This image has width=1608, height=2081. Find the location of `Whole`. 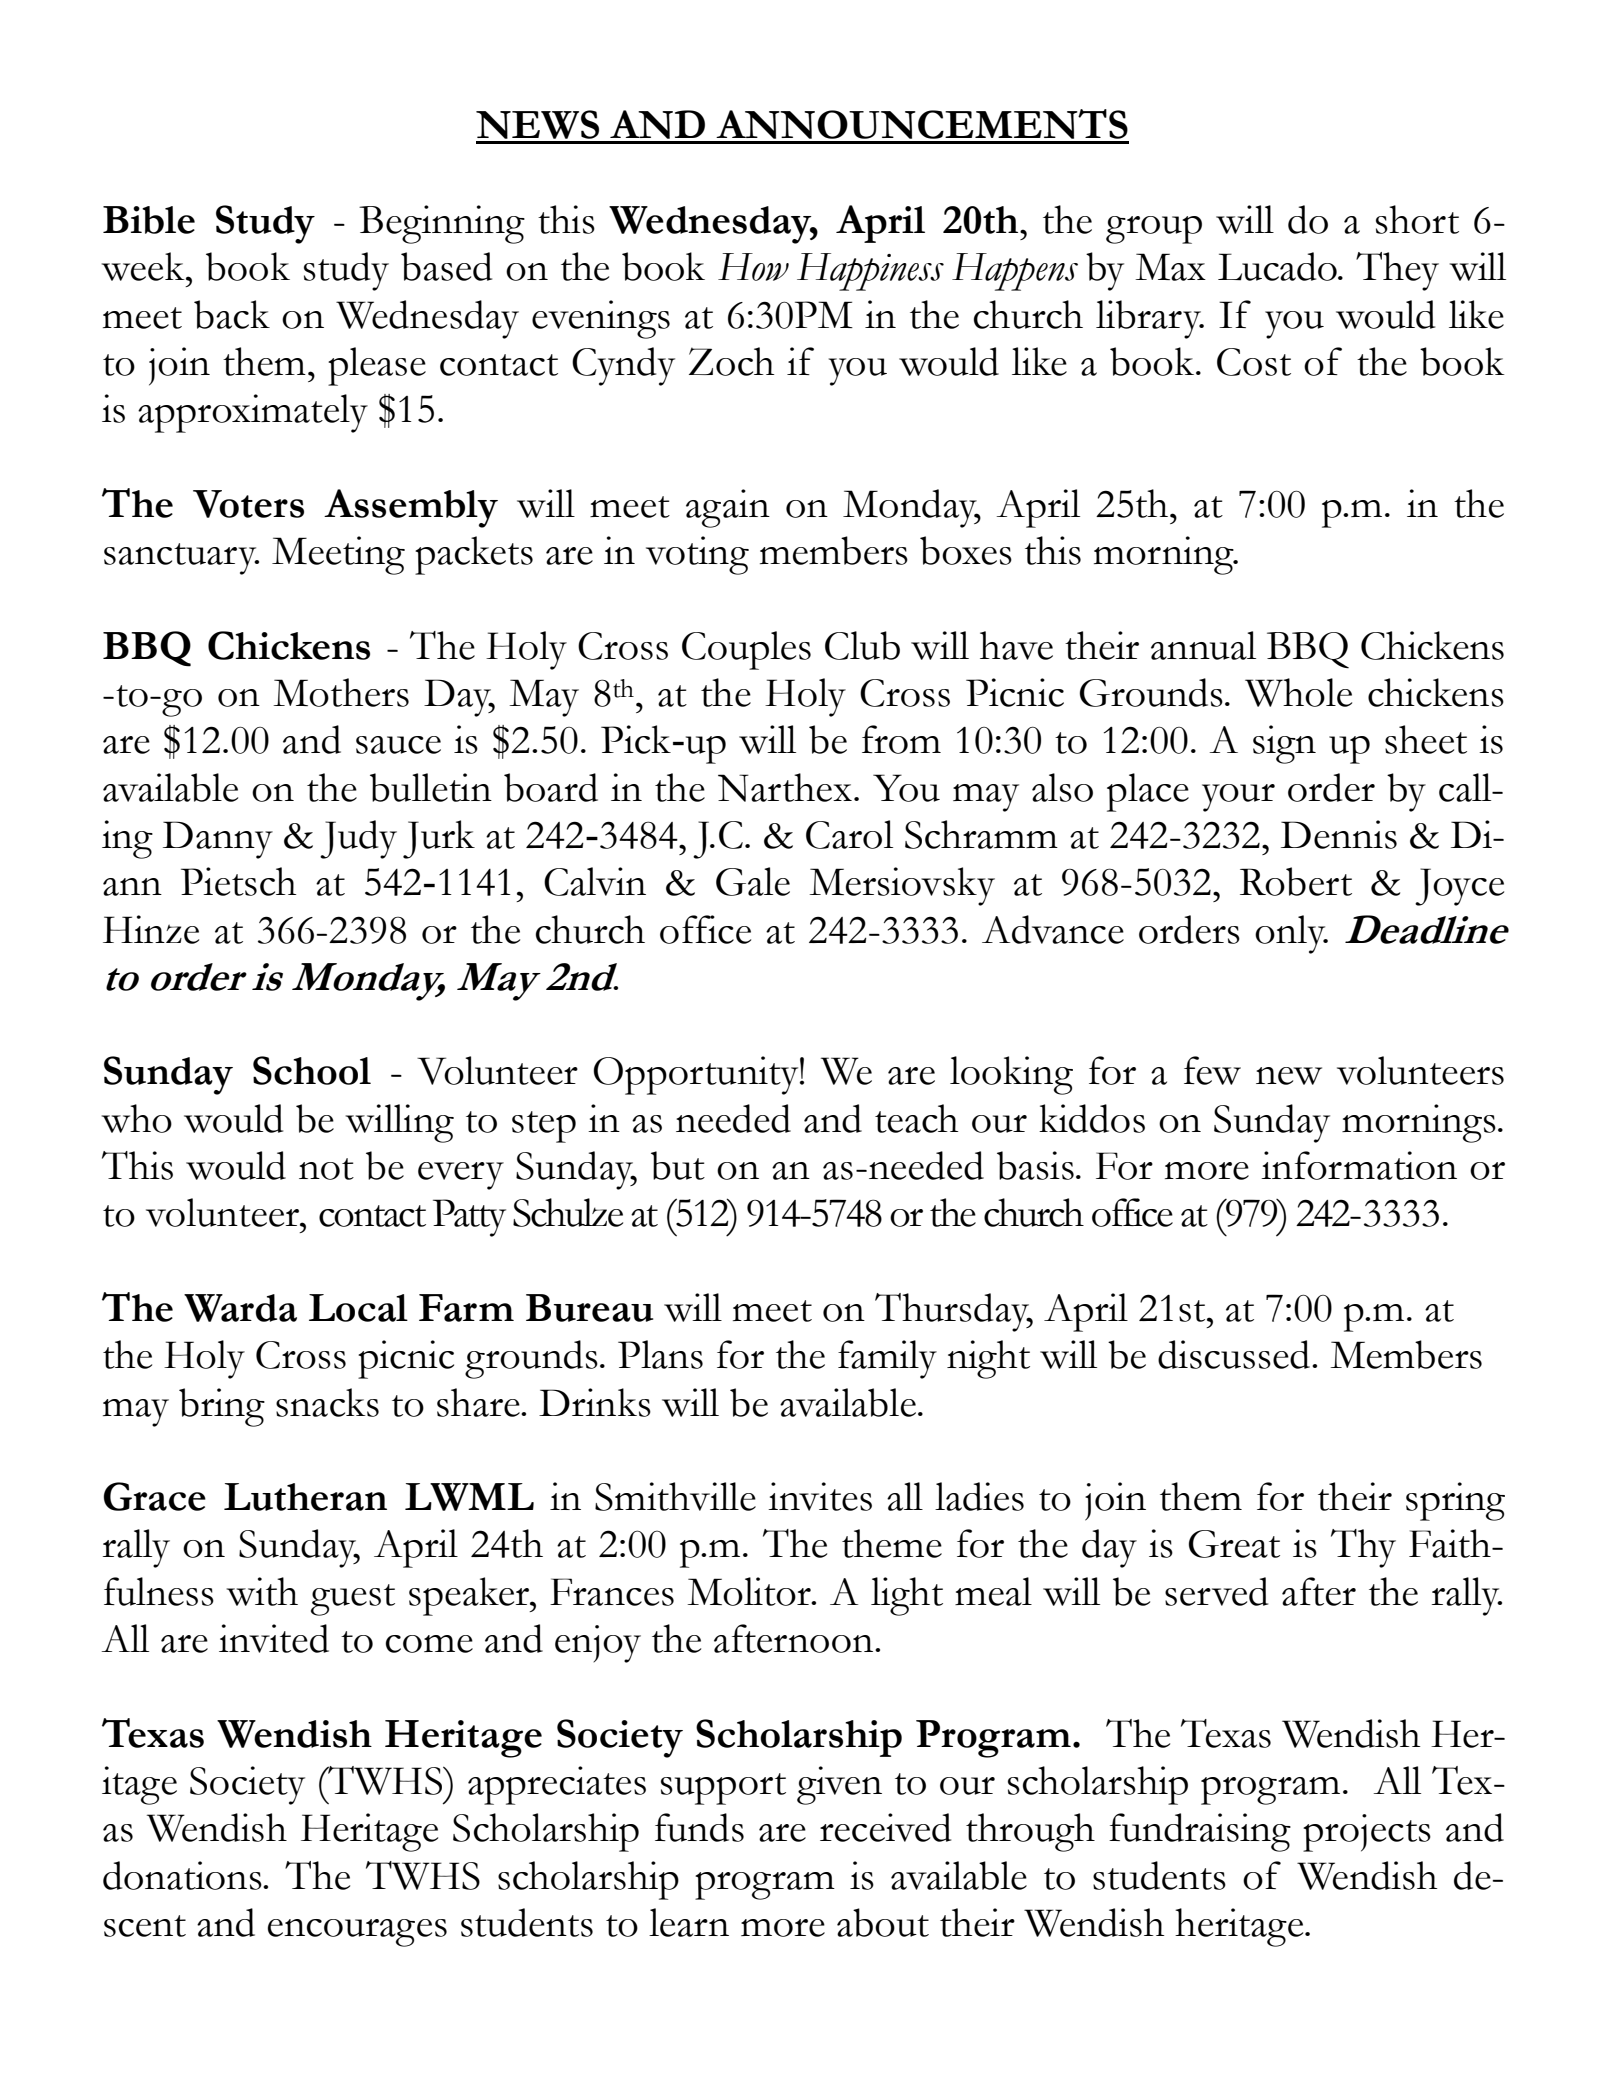

Whole is located at coordinates (1298, 692).
